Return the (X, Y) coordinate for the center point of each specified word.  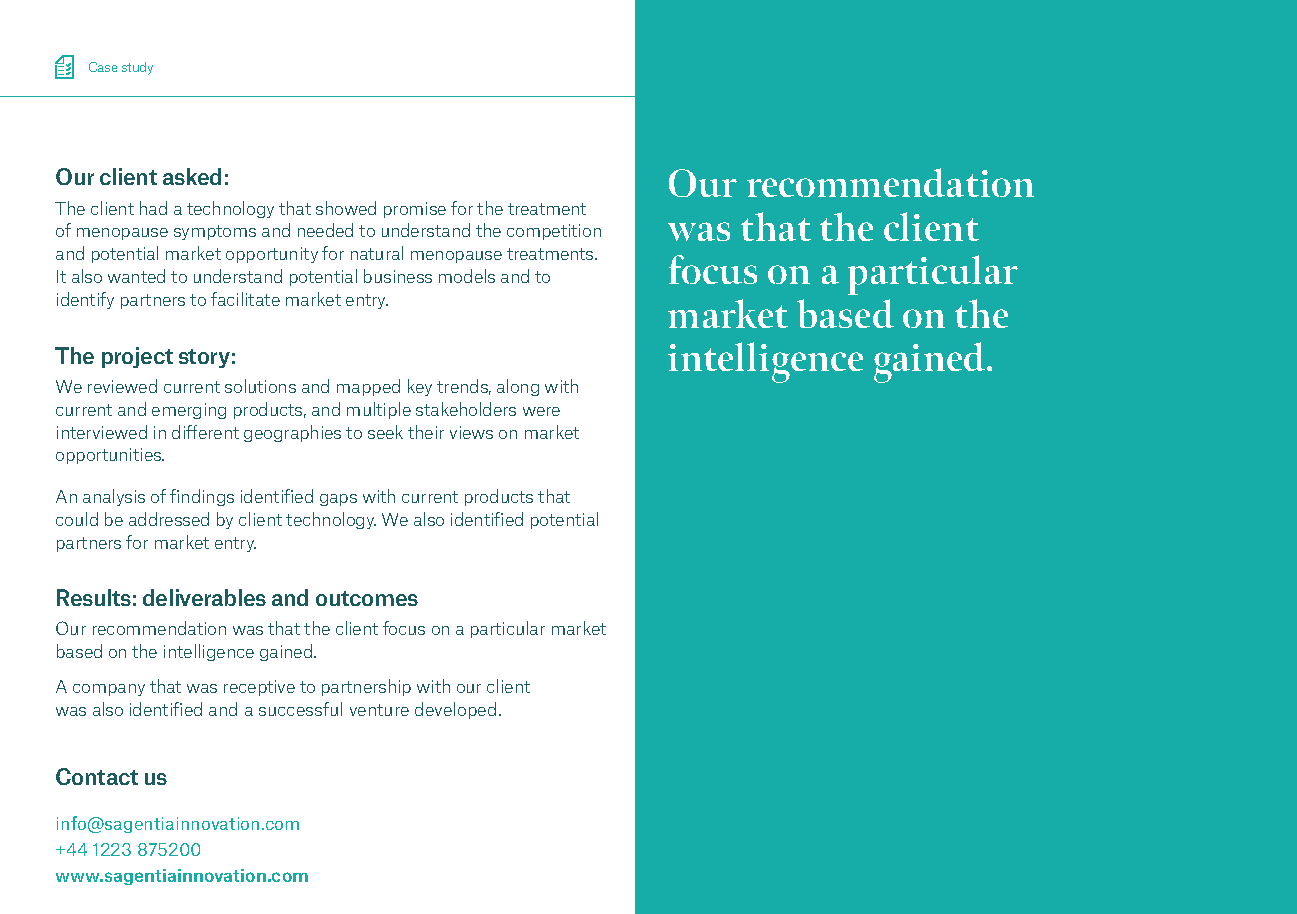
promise (415, 210)
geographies (292, 433)
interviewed (102, 432)
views (471, 432)
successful (300, 709)
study (137, 68)
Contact (97, 776)
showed (346, 208)
